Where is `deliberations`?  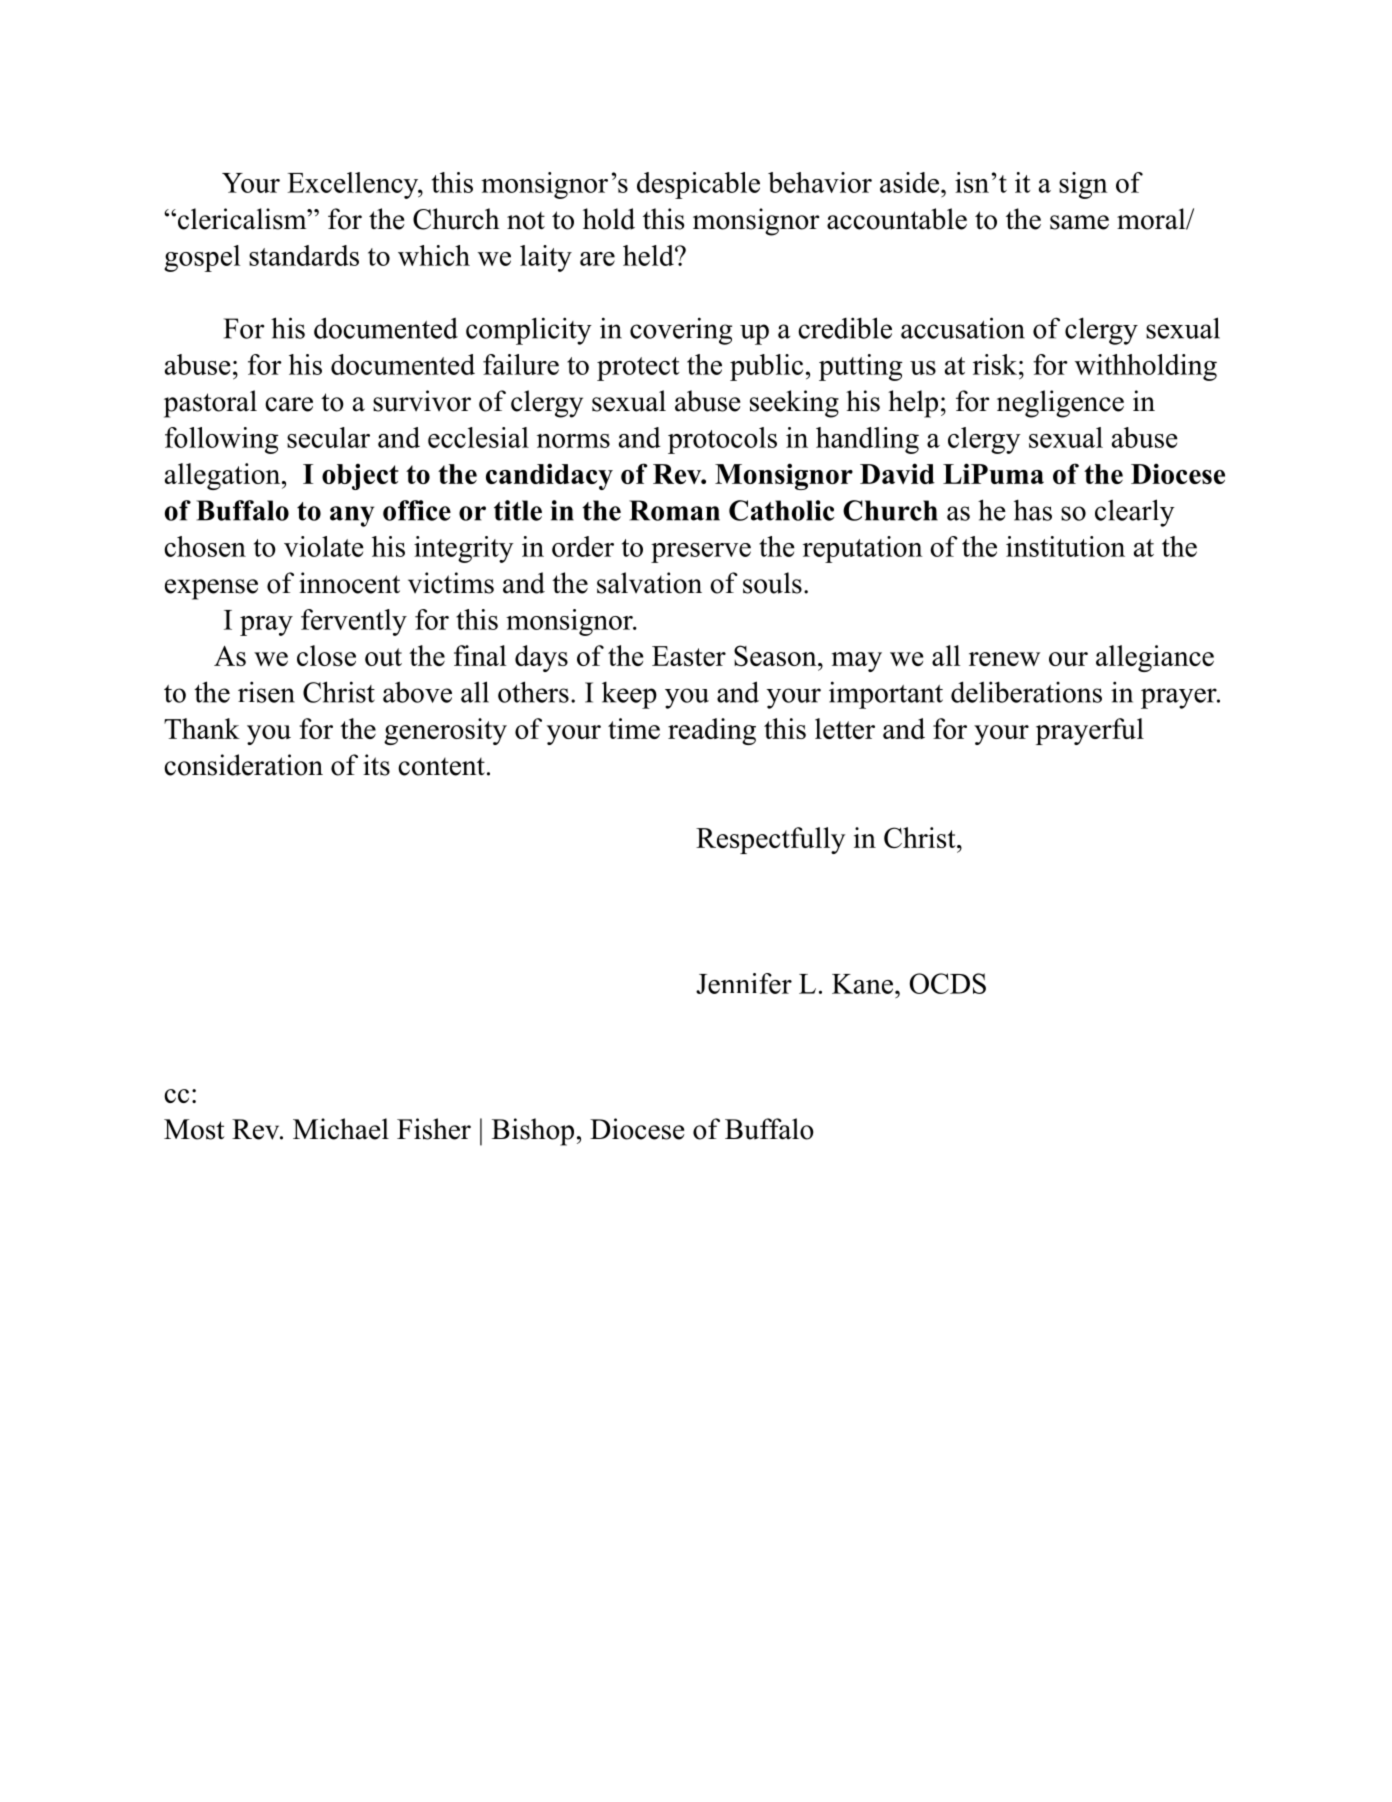 deliberations is located at coordinates (1026, 692).
